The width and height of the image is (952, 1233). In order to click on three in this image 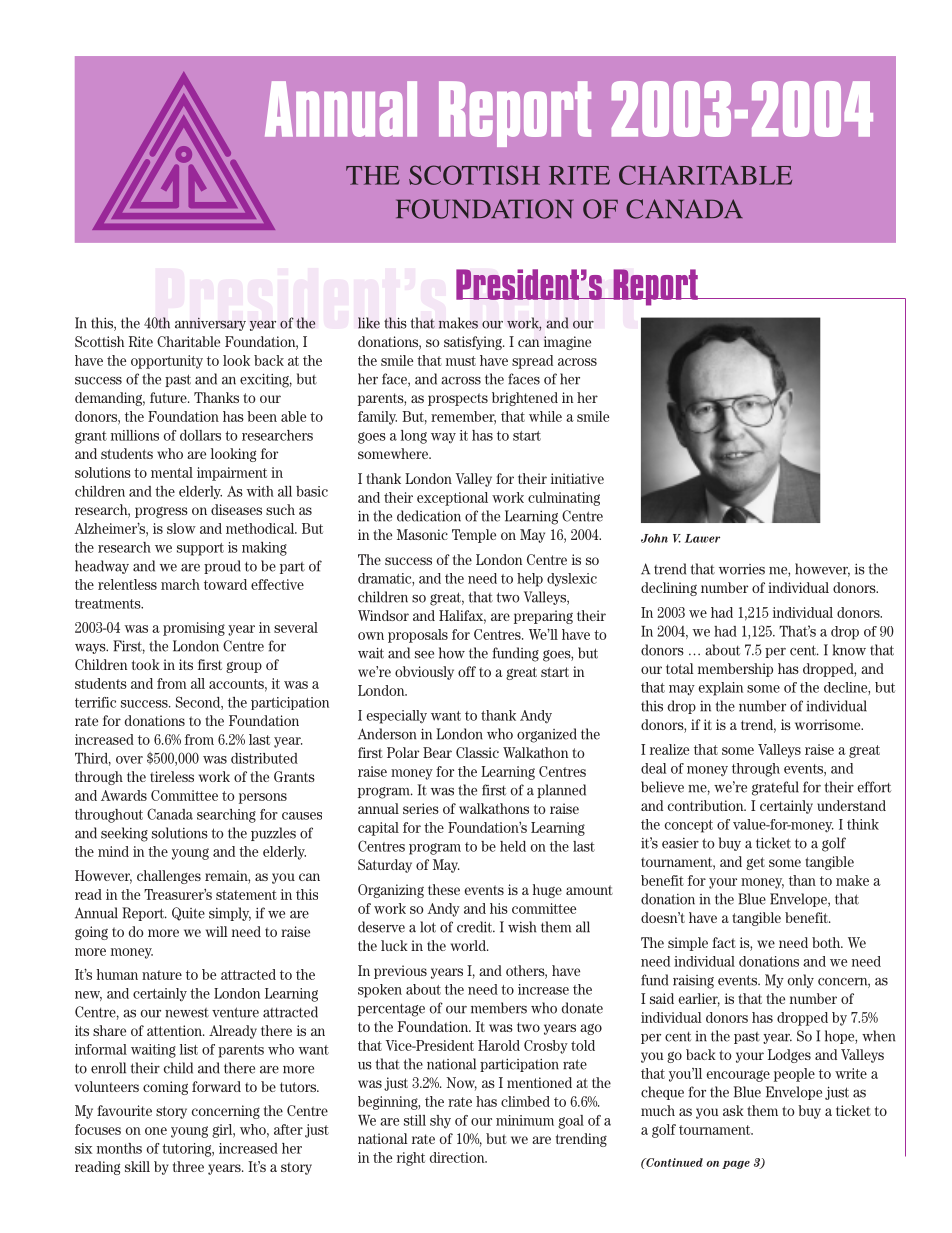, I will do `click(188, 1166)`.
